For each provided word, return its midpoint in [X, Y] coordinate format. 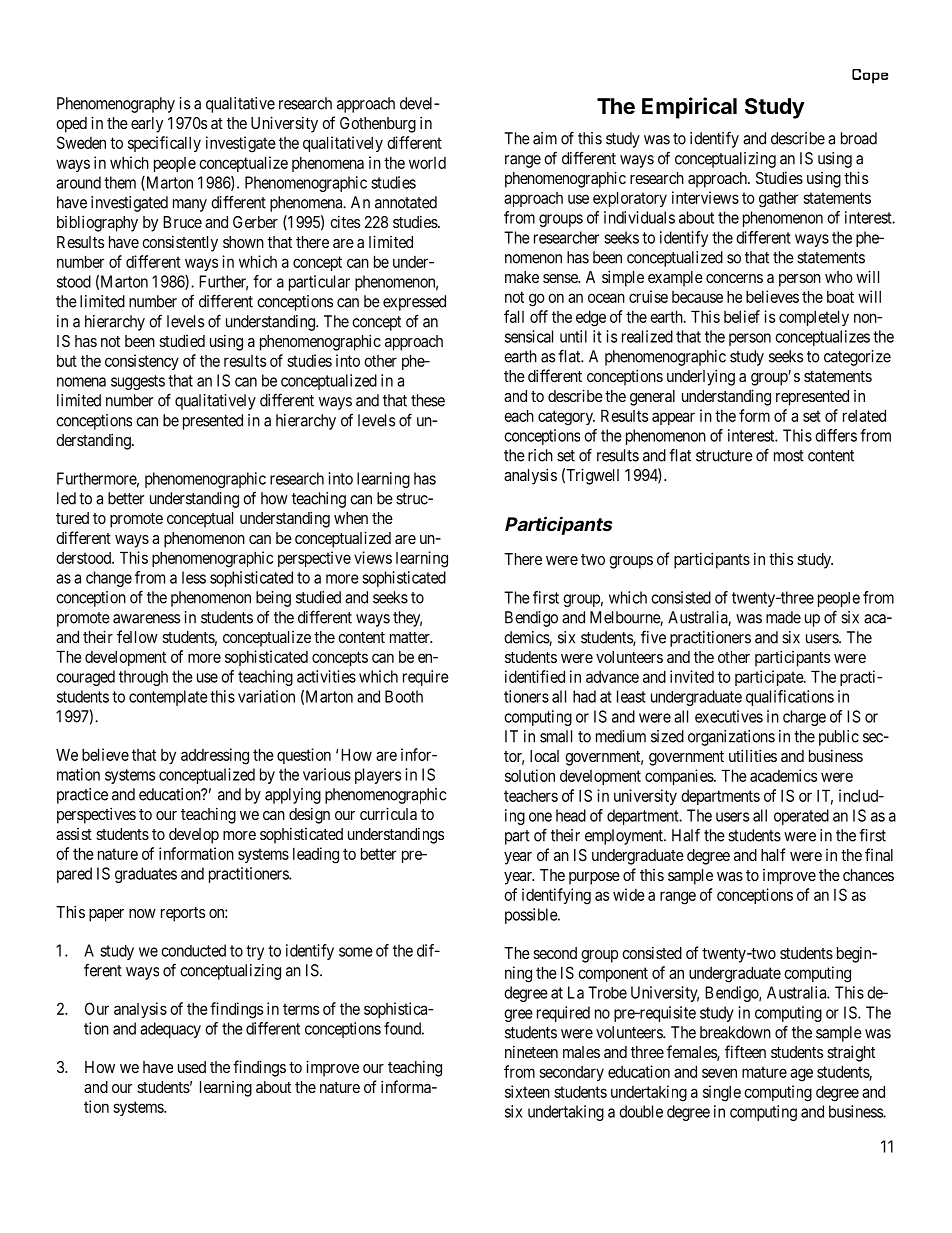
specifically [164, 144]
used [192, 1067]
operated [801, 817]
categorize [857, 358]
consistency [142, 362]
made [783, 617]
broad [859, 138]
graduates [146, 875]
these [428, 400]
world [427, 163]
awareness [146, 619]
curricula [388, 813]
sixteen [527, 1091]
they [407, 619]
